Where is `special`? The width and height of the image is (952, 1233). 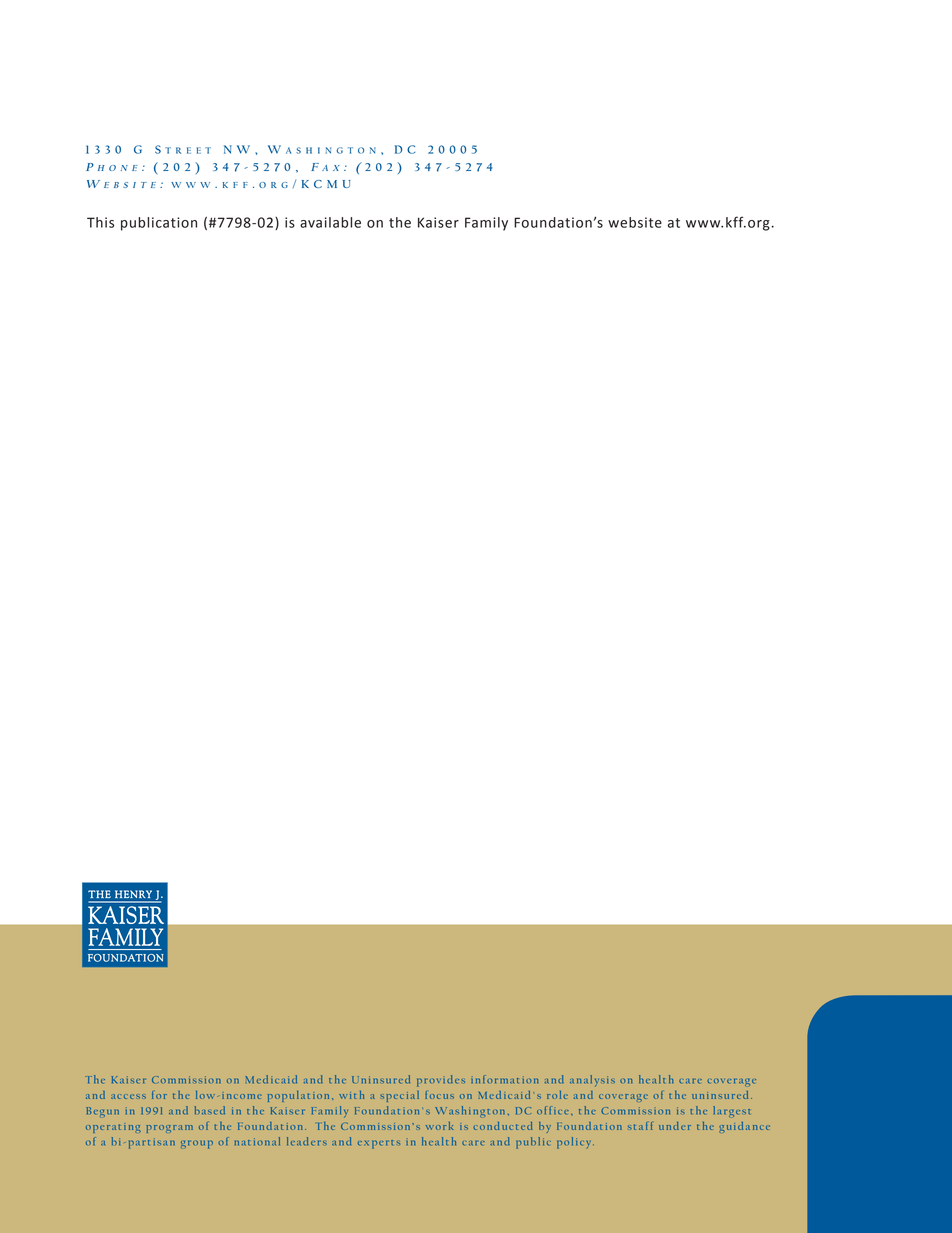 special is located at coordinates (399, 1096).
